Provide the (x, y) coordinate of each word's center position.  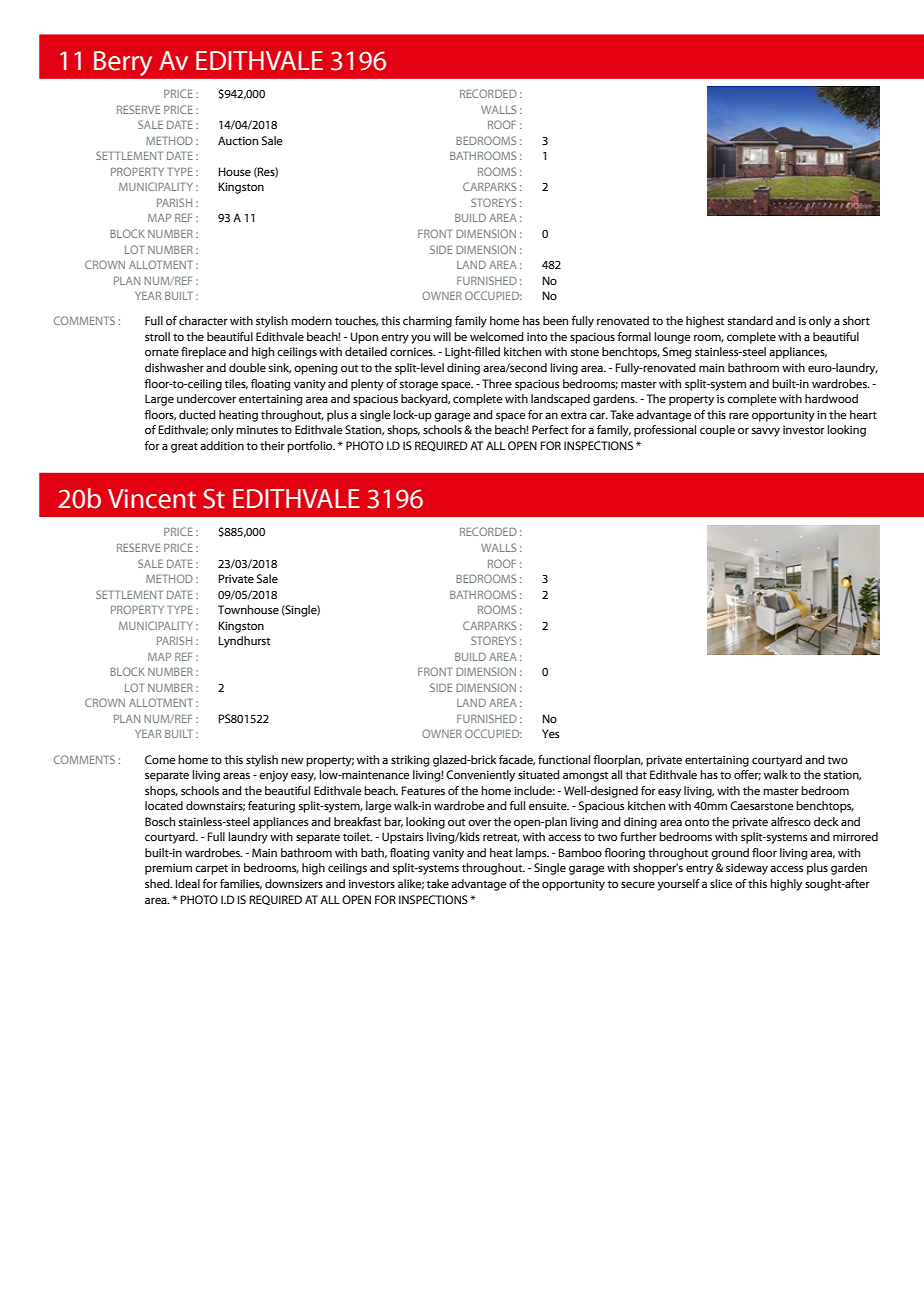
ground (730, 854)
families (241, 884)
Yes (550, 733)
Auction (238, 140)
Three (497, 383)
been (555, 321)
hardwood (831, 398)
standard (750, 320)
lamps (532, 854)
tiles (236, 384)
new (292, 761)
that (636, 774)
